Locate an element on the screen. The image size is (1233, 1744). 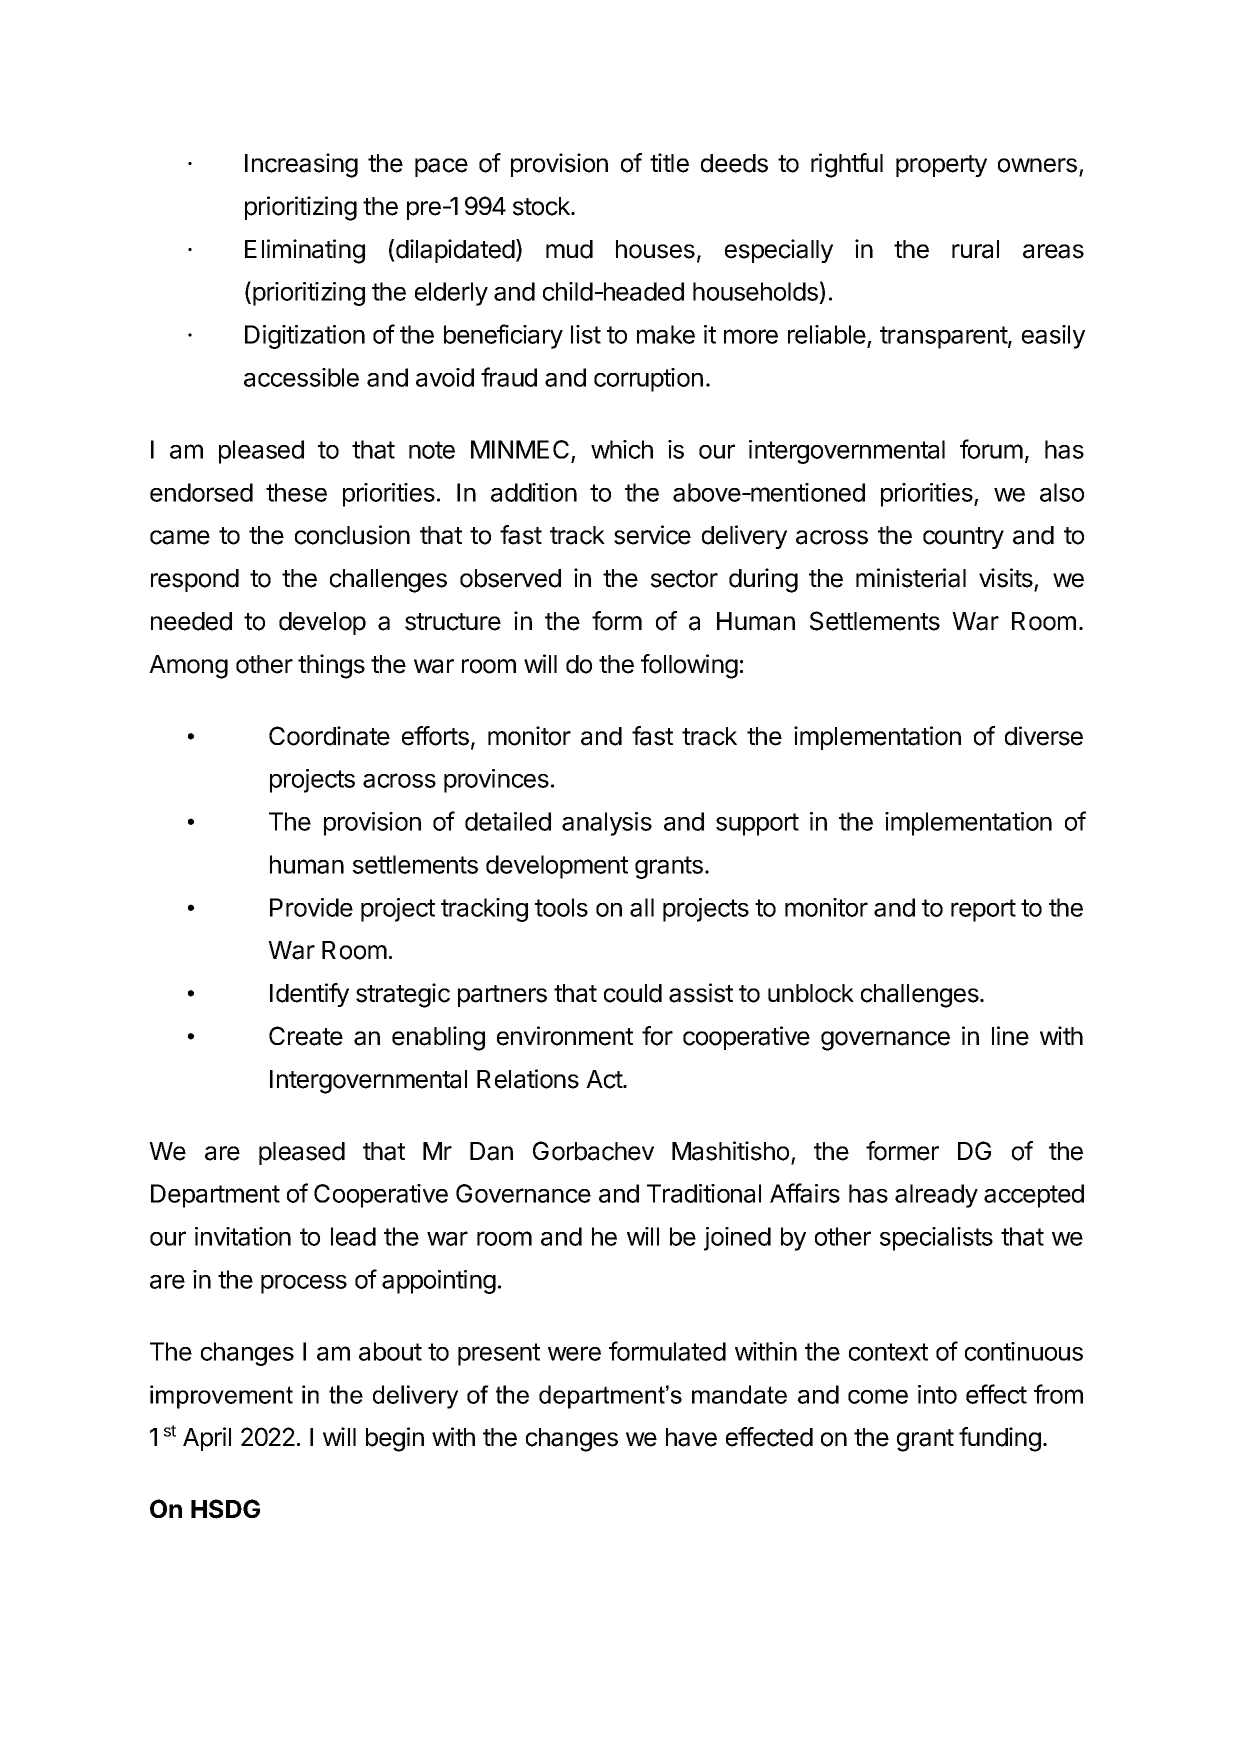
could is located at coordinates (633, 993).
